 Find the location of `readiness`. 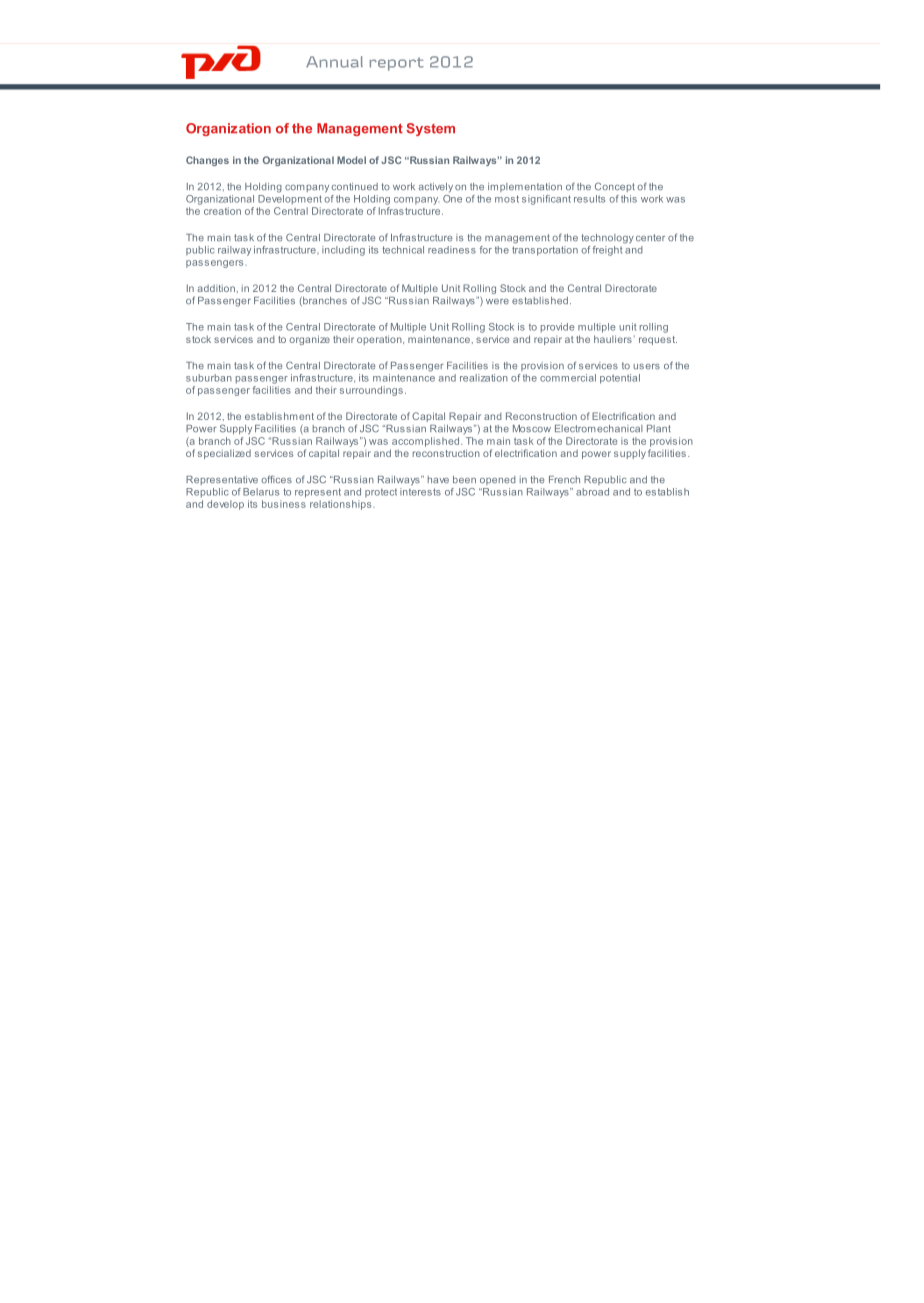

readiness is located at coordinates (452, 250).
